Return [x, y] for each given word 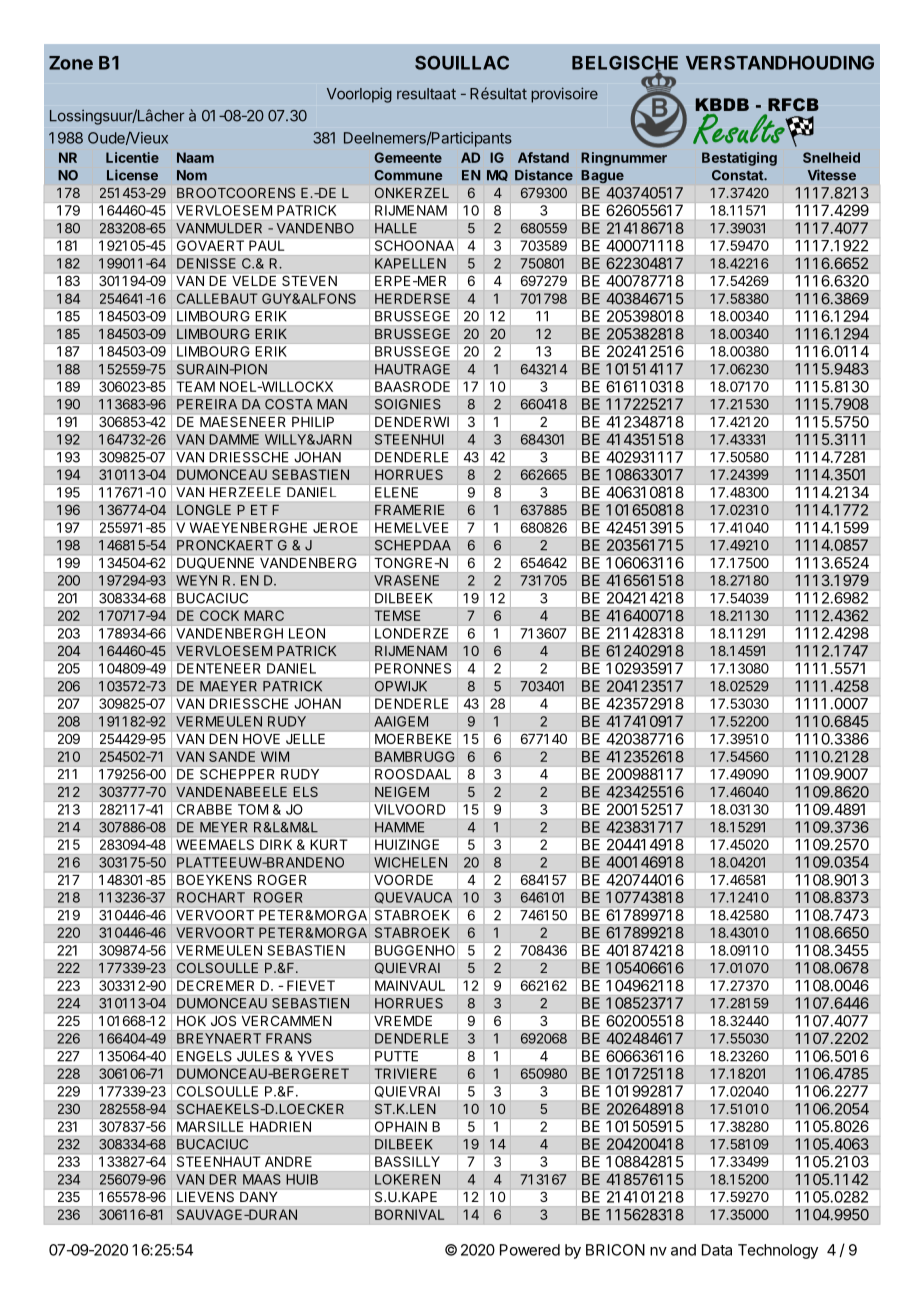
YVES [315, 1056]
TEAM [196, 386]
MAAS [262, 1179]
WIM [275, 756]
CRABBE [204, 809]
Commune [408, 175]
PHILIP [313, 422]
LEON [307, 633]
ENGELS [204, 1056]
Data [717, 1250]
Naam [195, 157]
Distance [544, 175]
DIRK [276, 844]
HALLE [396, 228]
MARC [264, 615]
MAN [332, 404]
